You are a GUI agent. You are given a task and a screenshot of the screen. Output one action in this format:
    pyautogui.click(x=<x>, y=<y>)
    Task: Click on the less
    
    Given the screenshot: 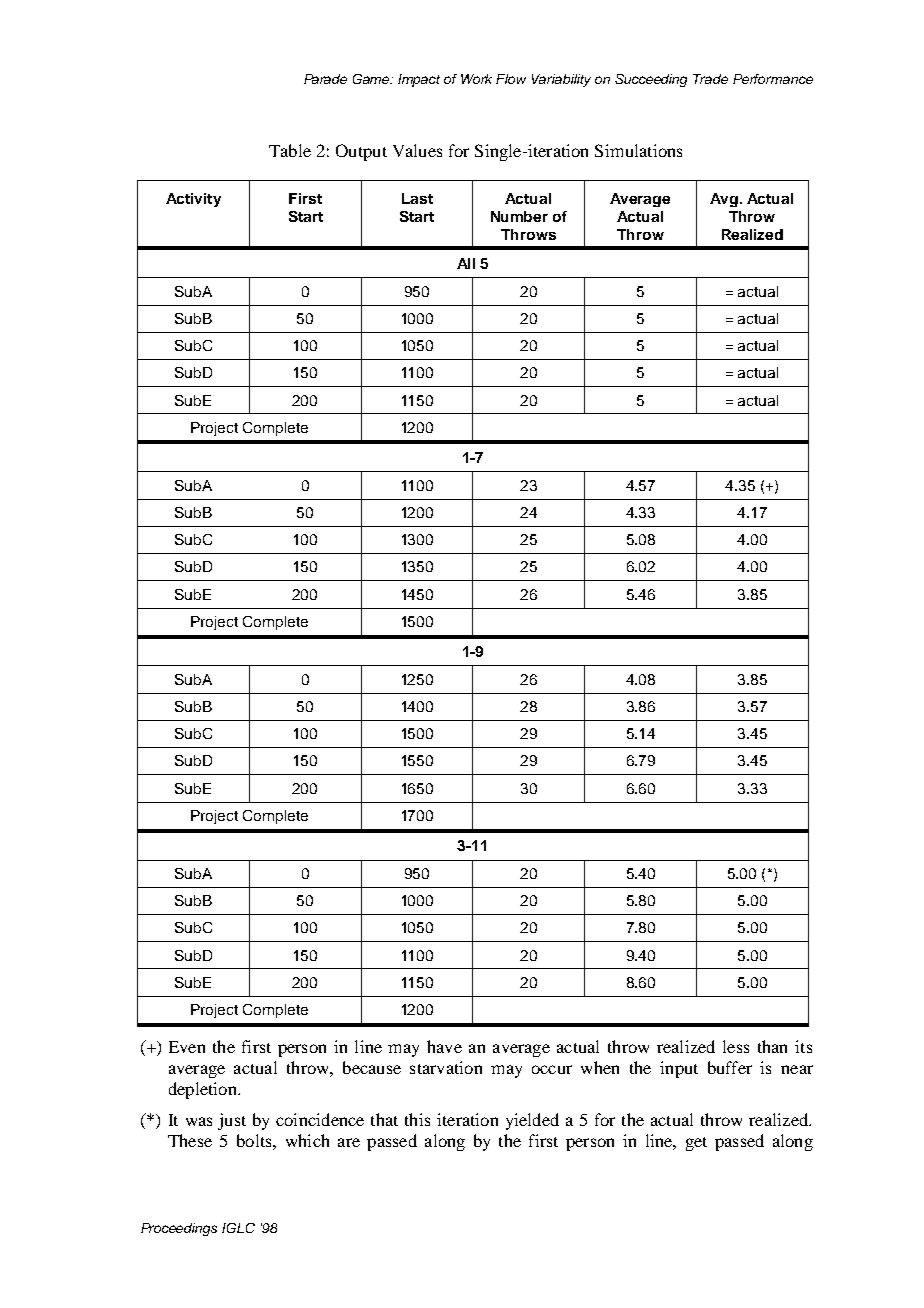 What is the action you would take?
    pyautogui.click(x=736, y=1046)
